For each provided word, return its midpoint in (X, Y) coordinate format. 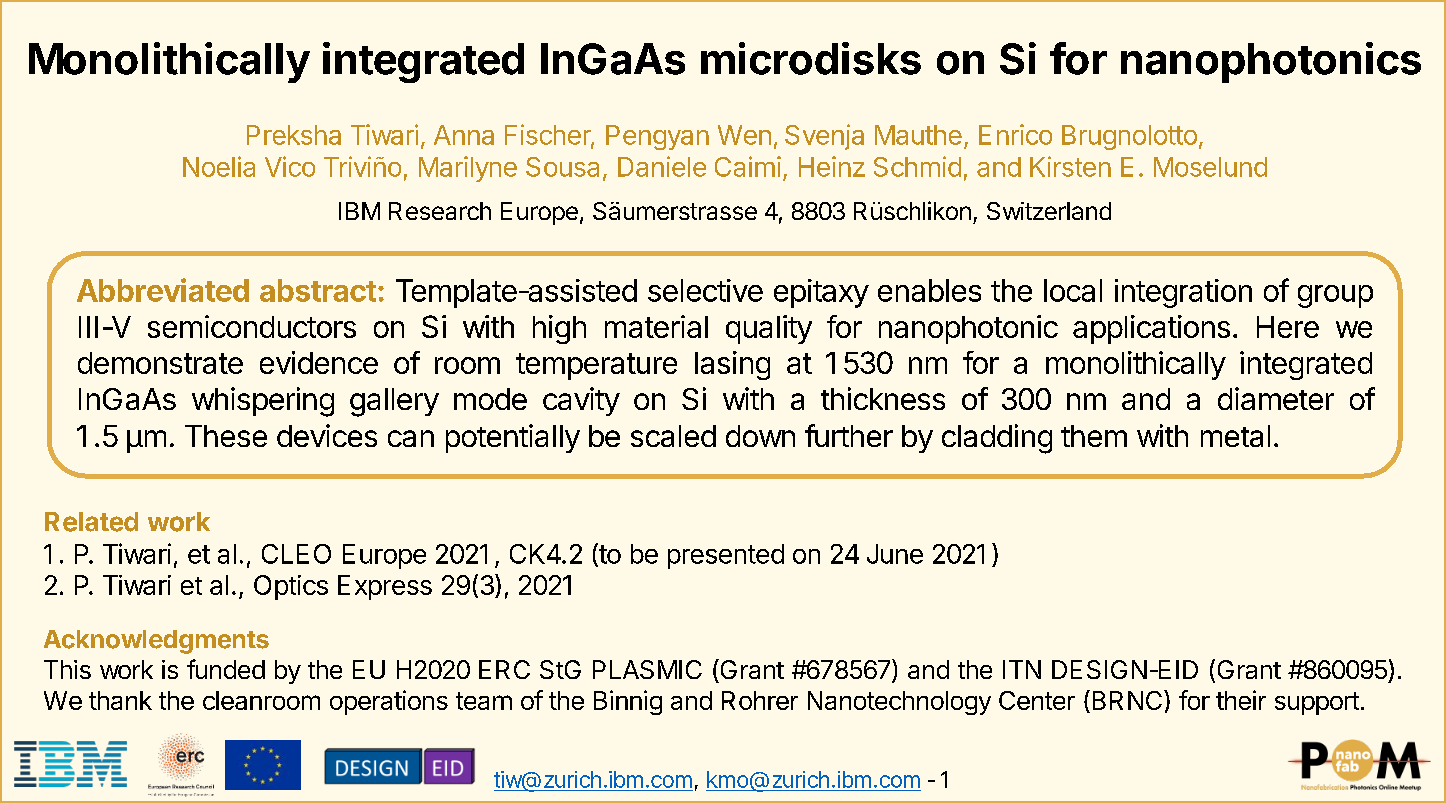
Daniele (662, 166)
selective (705, 290)
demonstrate (160, 363)
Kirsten (1070, 166)
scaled (673, 436)
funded (226, 669)
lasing (732, 365)
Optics (291, 587)
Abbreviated (163, 290)
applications (1151, 329)
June (895, 554)
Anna (464, 135)
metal (1235, 436)
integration (1183, 293)
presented (726, 556)
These (226, 436)
